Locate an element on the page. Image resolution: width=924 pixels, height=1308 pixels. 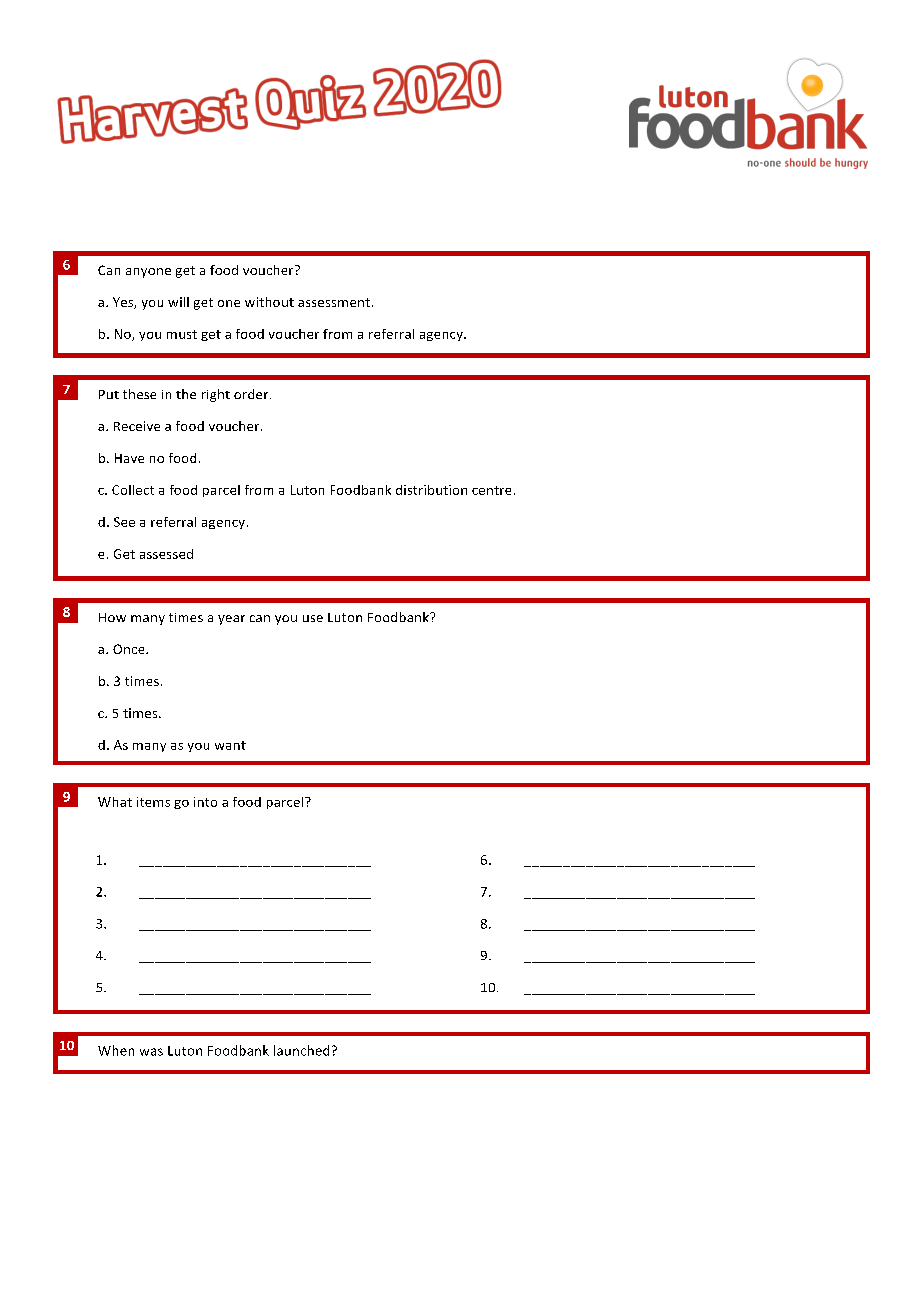
anyone is located at coordinates (148, 273).
